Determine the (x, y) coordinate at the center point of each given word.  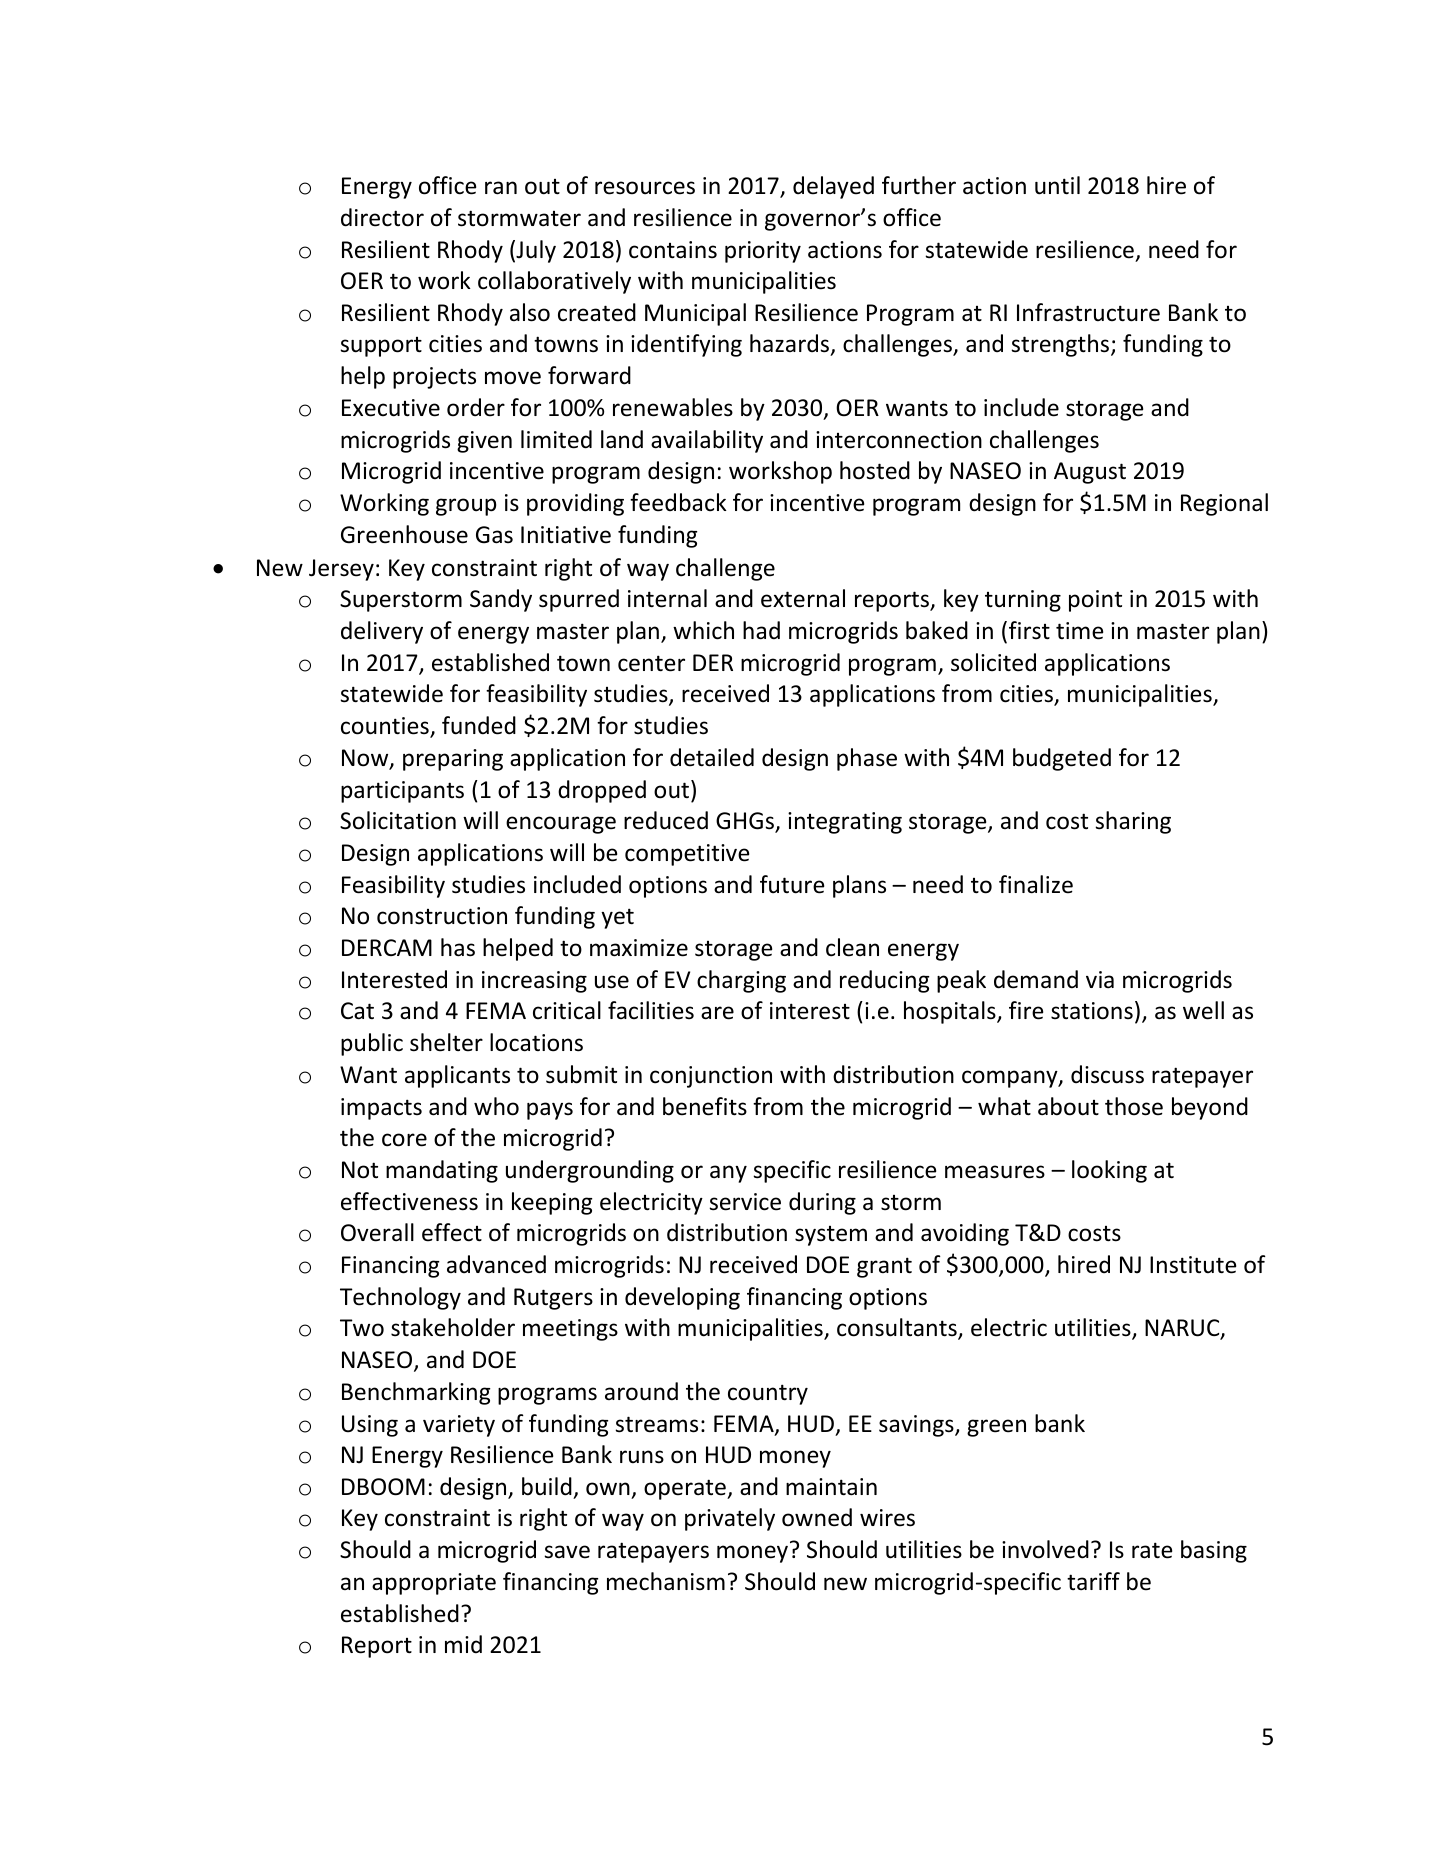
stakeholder (453, 1327)
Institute (1193, 1265)
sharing (1133, 822)
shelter (446, 1042)
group (466, 507)
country (768, 1394)
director (382, 217)
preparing (453, 760)
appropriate (434, 1584)
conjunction (711, 1077)
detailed (712, 757)
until (1057, 185)
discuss (1107, 1074)
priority (763, 252)
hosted (875, 470)
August (1090, 473)
